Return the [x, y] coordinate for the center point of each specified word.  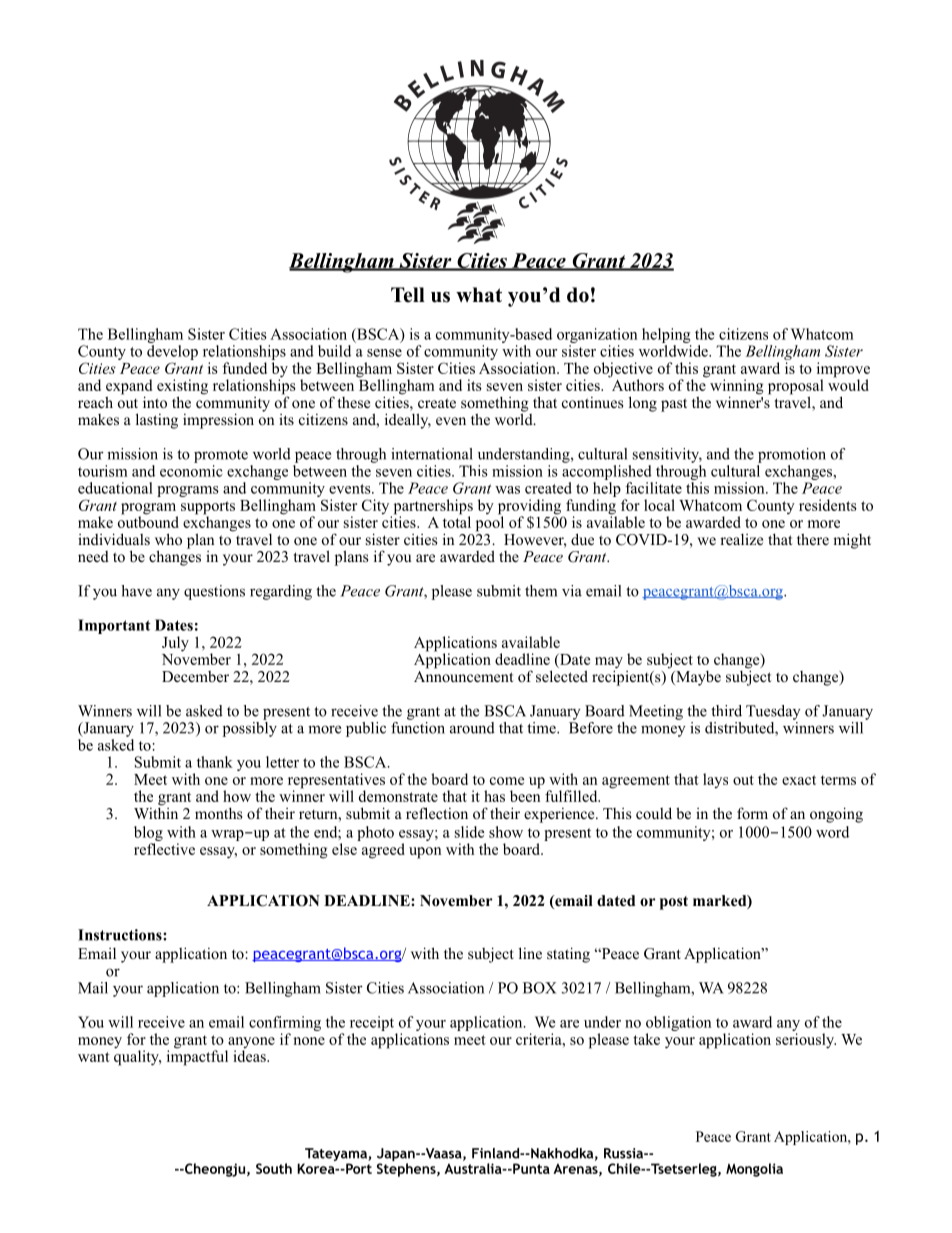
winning [737, 388]
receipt [372, 1023]
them [541, 591]
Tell [408, 295]
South [274, 1168]
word [832, 832]
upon [425, 853]
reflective [164, 849]
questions [214, 592]
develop [172, 352]
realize [741, 539]
